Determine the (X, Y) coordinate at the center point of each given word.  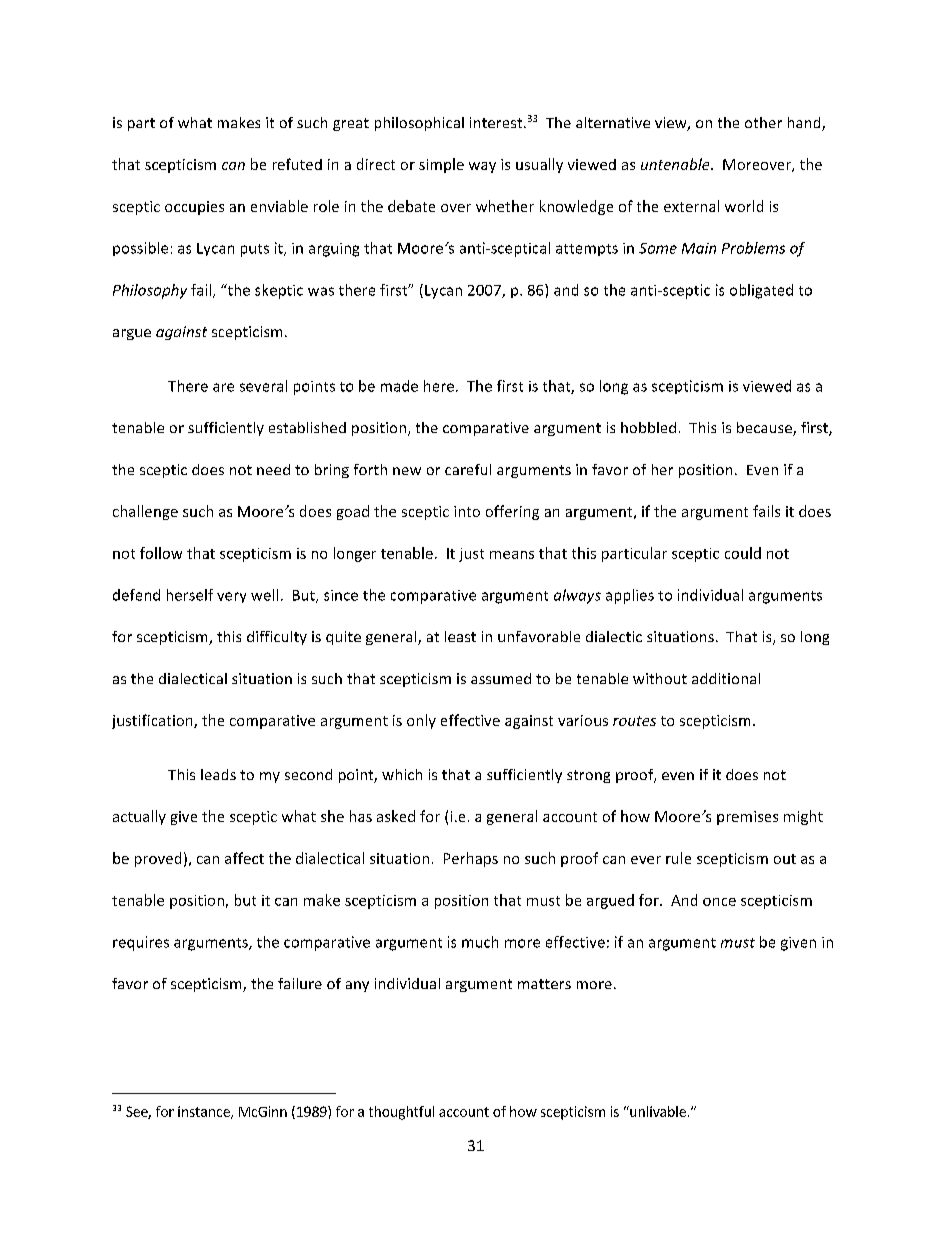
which (402, 774)
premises (747, 818)
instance (205, 1112)
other (763, 122)
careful (468, 469)
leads (218, 774)
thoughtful (401, 1113)
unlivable (657, 1111)
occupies (194, 208)
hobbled (648, 427)
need (273, 469)
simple (441, 165)
